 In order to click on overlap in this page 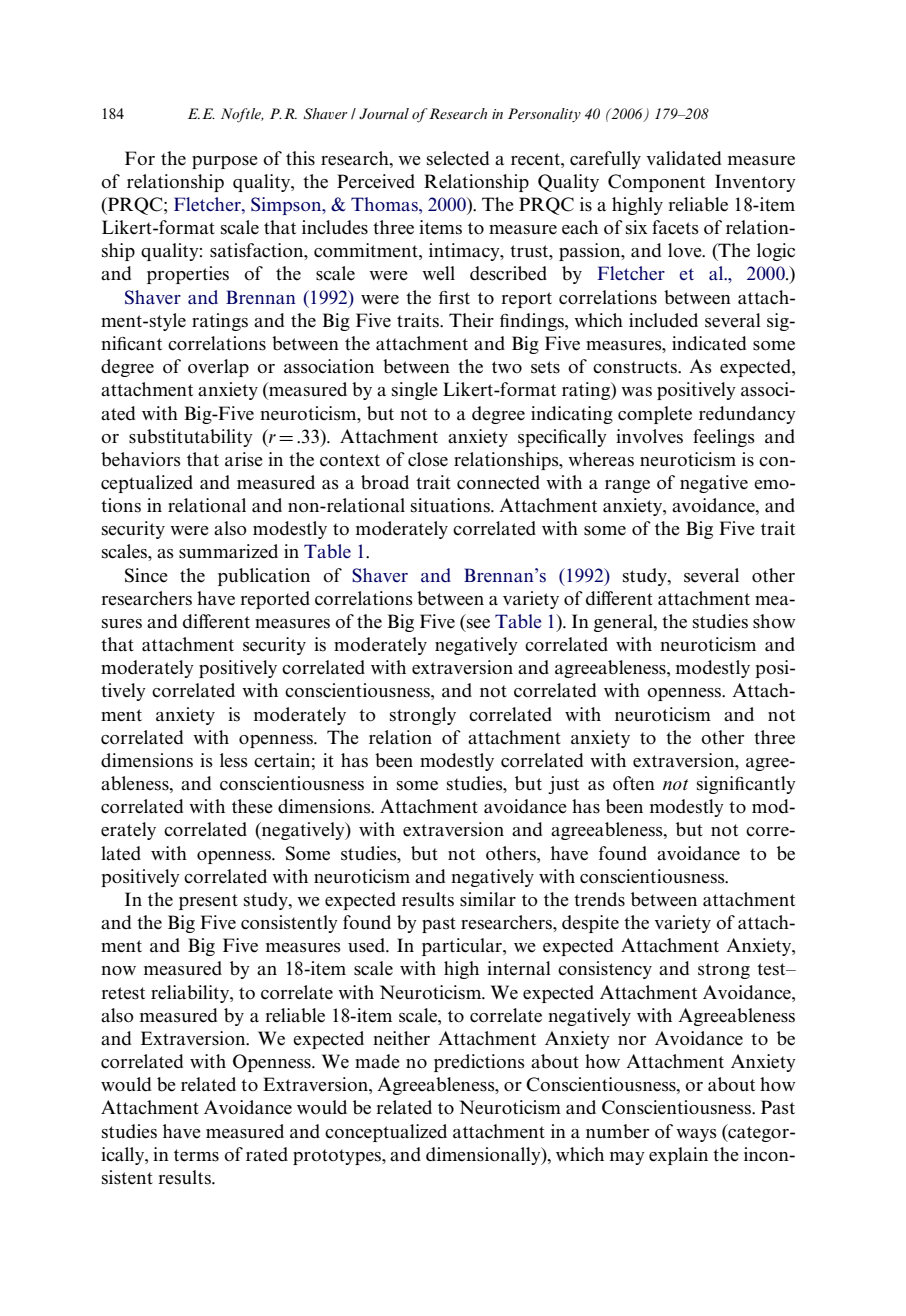, I will do `click(218, 368)`.
